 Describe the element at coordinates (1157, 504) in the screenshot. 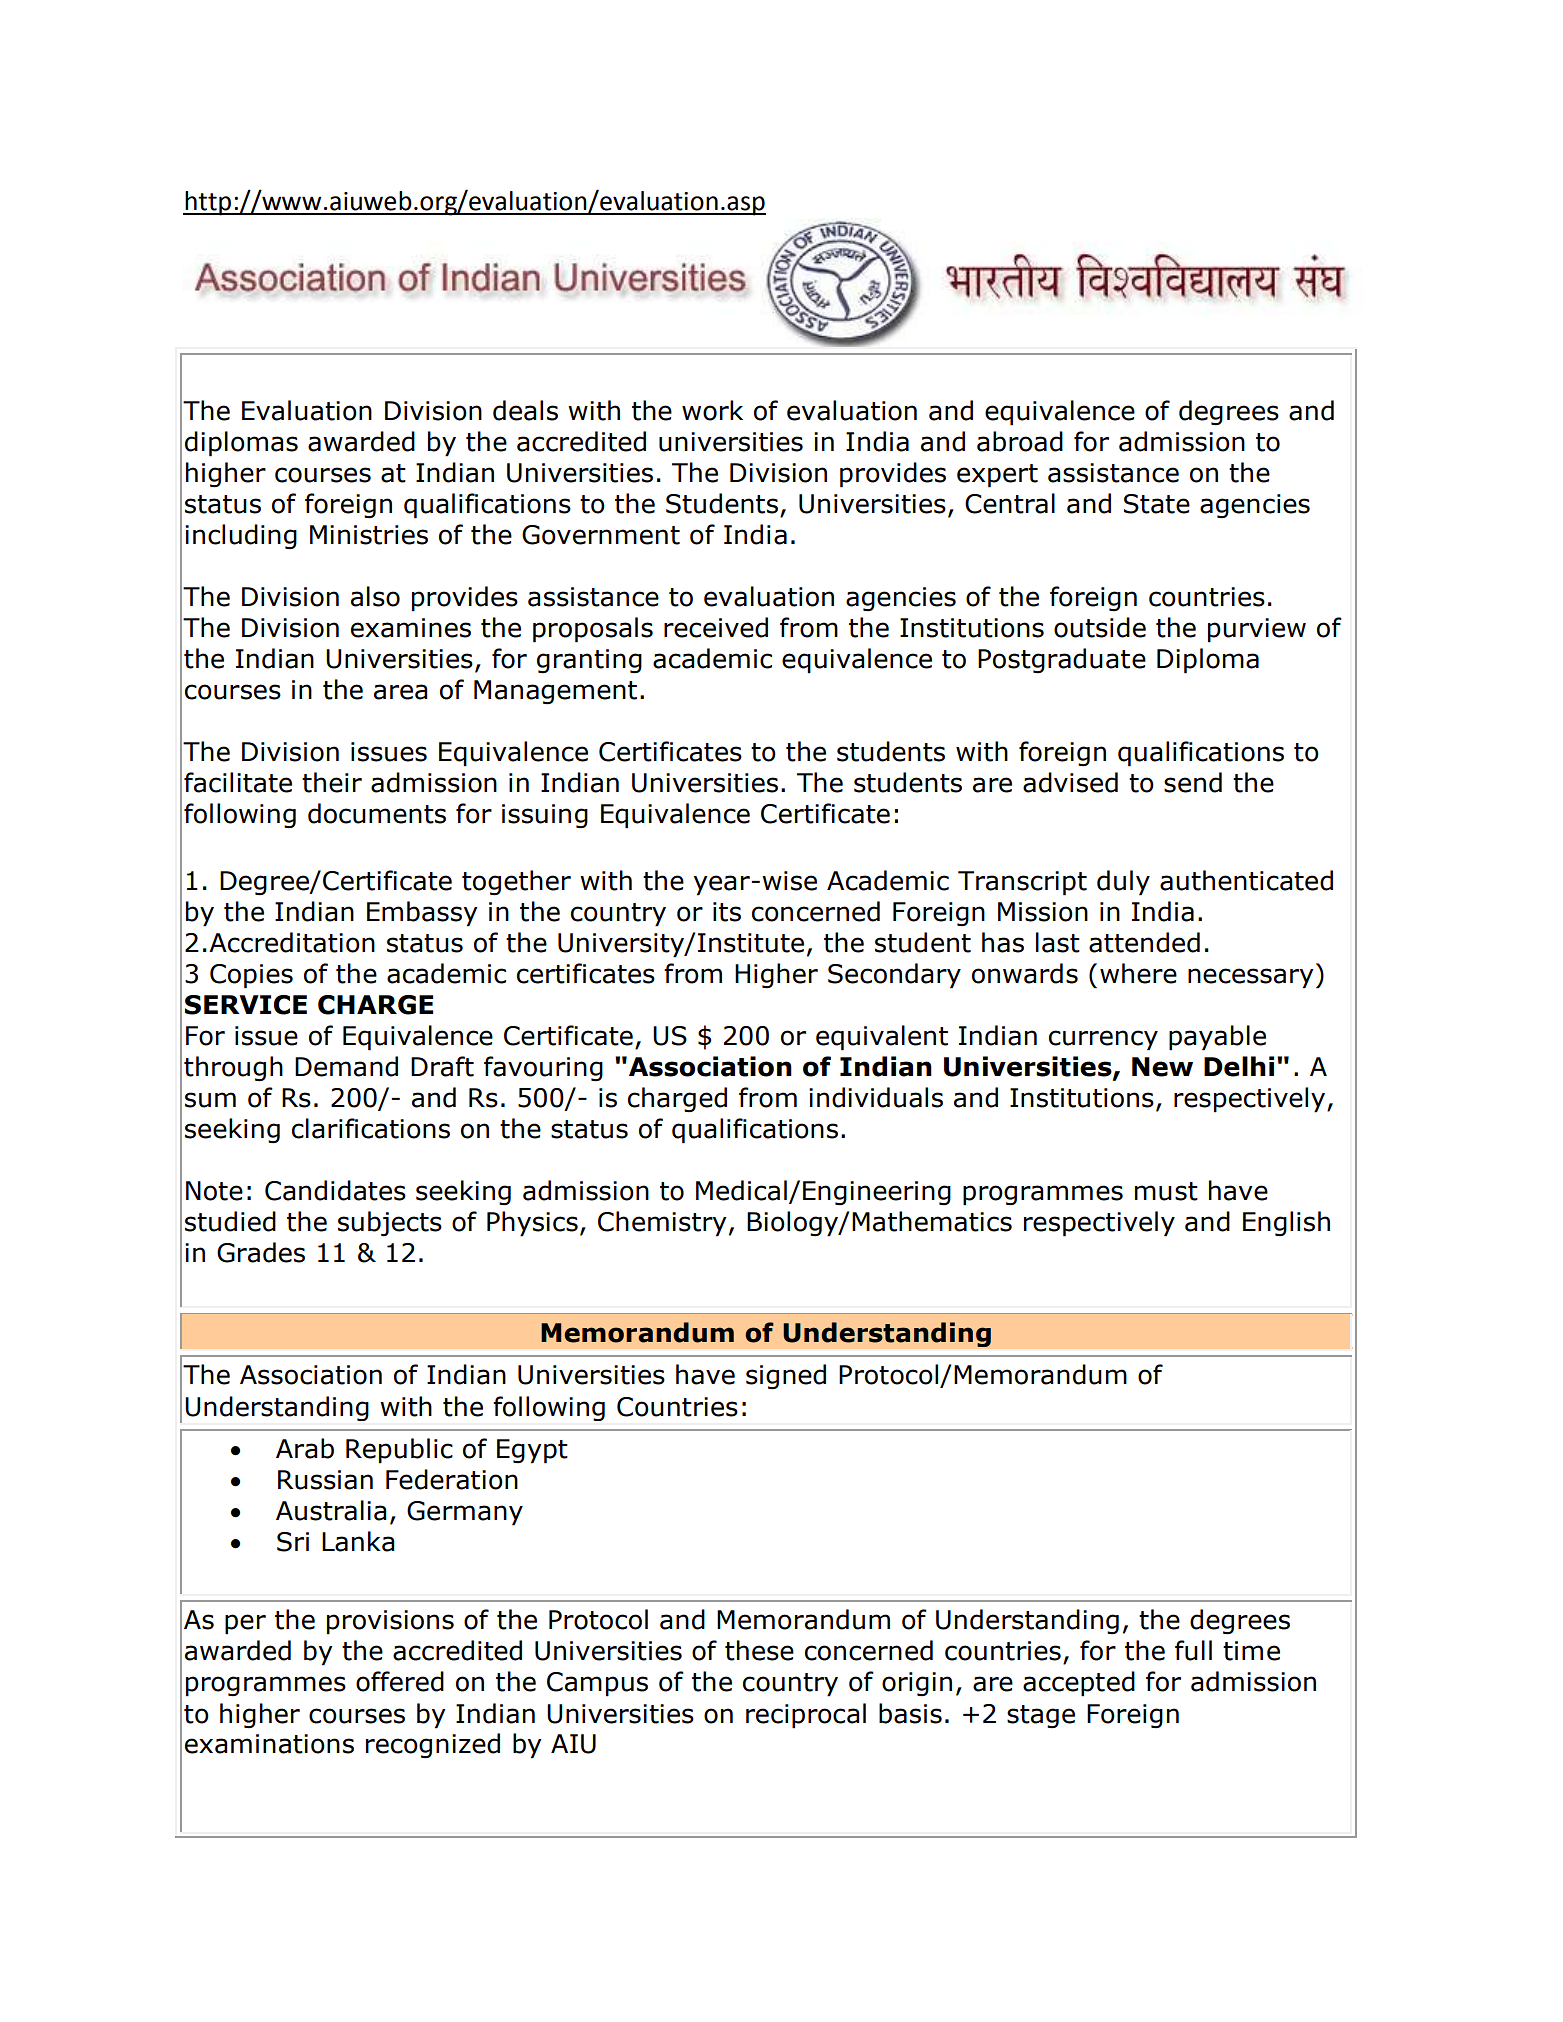

I see `State` at that location.
